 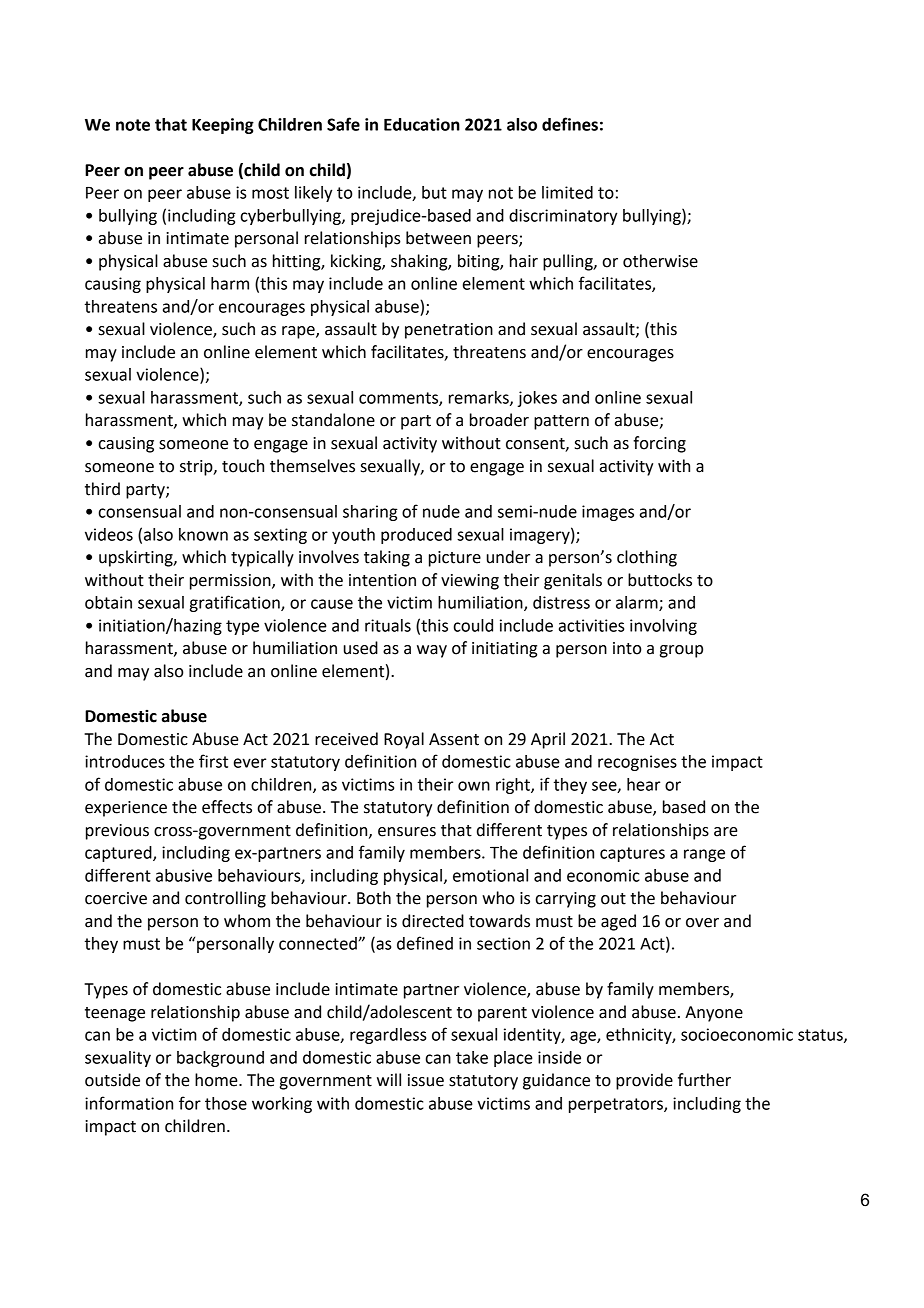 I want to click on gratification, so click(x=236, y=603).
